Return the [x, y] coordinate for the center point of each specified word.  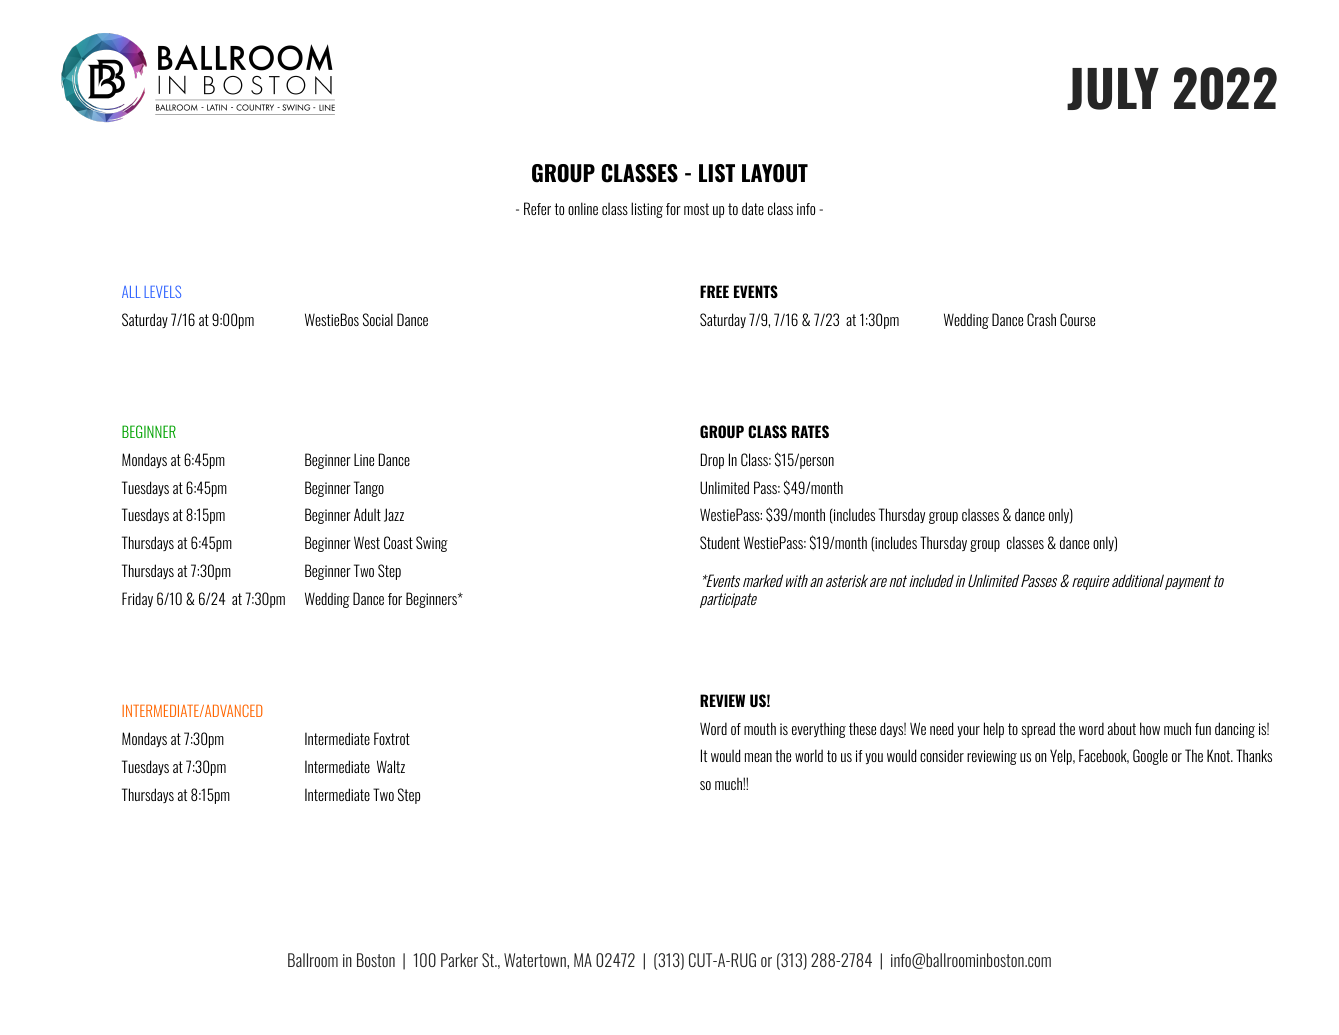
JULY [1113, 89]
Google [1150, 757]
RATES [810, 431]
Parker [459, 960]
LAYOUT [775, 173]
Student [720, 542]
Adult [367, 514]
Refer [537, 208]
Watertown [536, 960]
